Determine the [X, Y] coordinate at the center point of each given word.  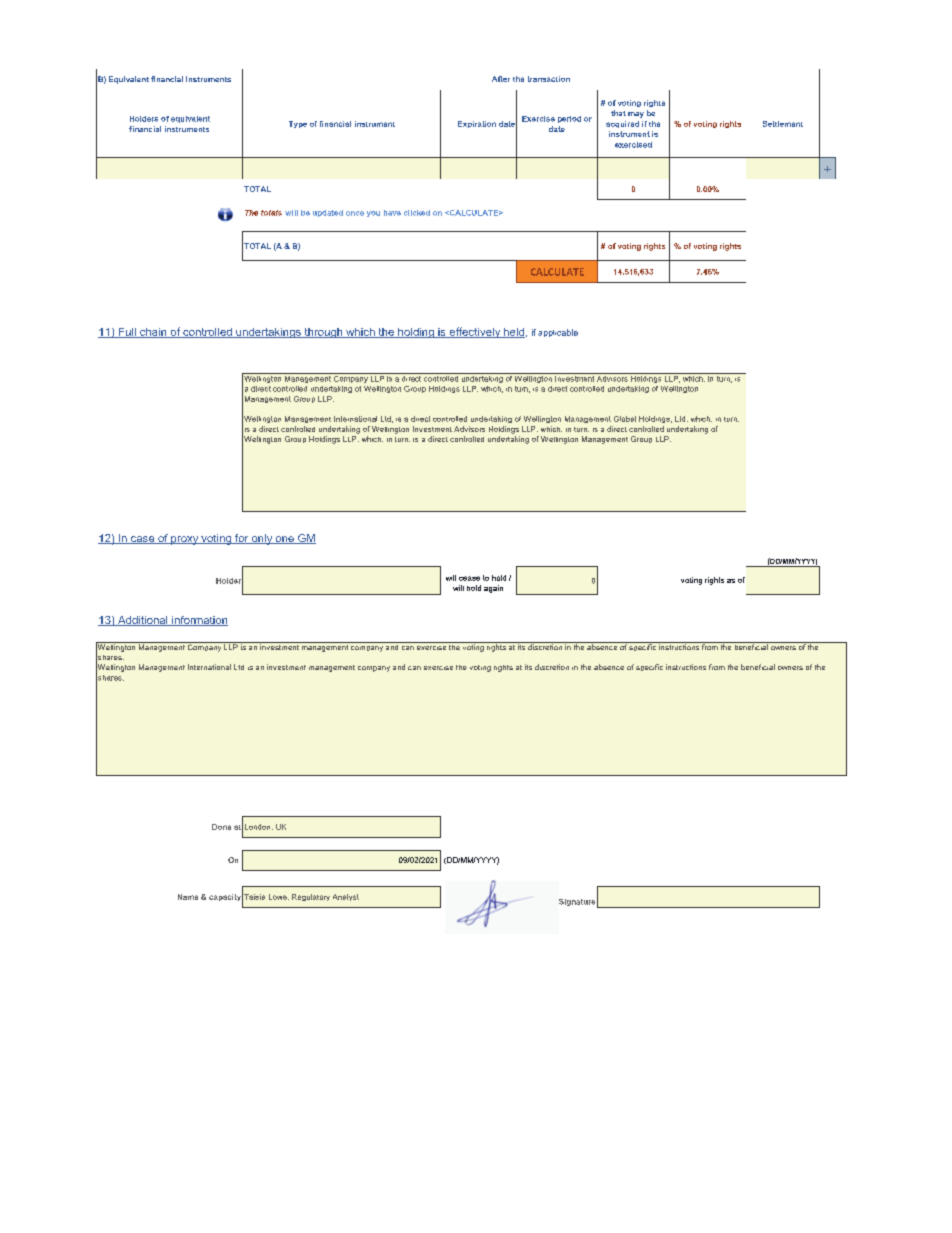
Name [188, 897]
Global [625, 419]
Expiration [477, 124]
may [636, 115]
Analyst [346, 897]
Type [298, 124]
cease [469, 578]
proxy [184, 540]
